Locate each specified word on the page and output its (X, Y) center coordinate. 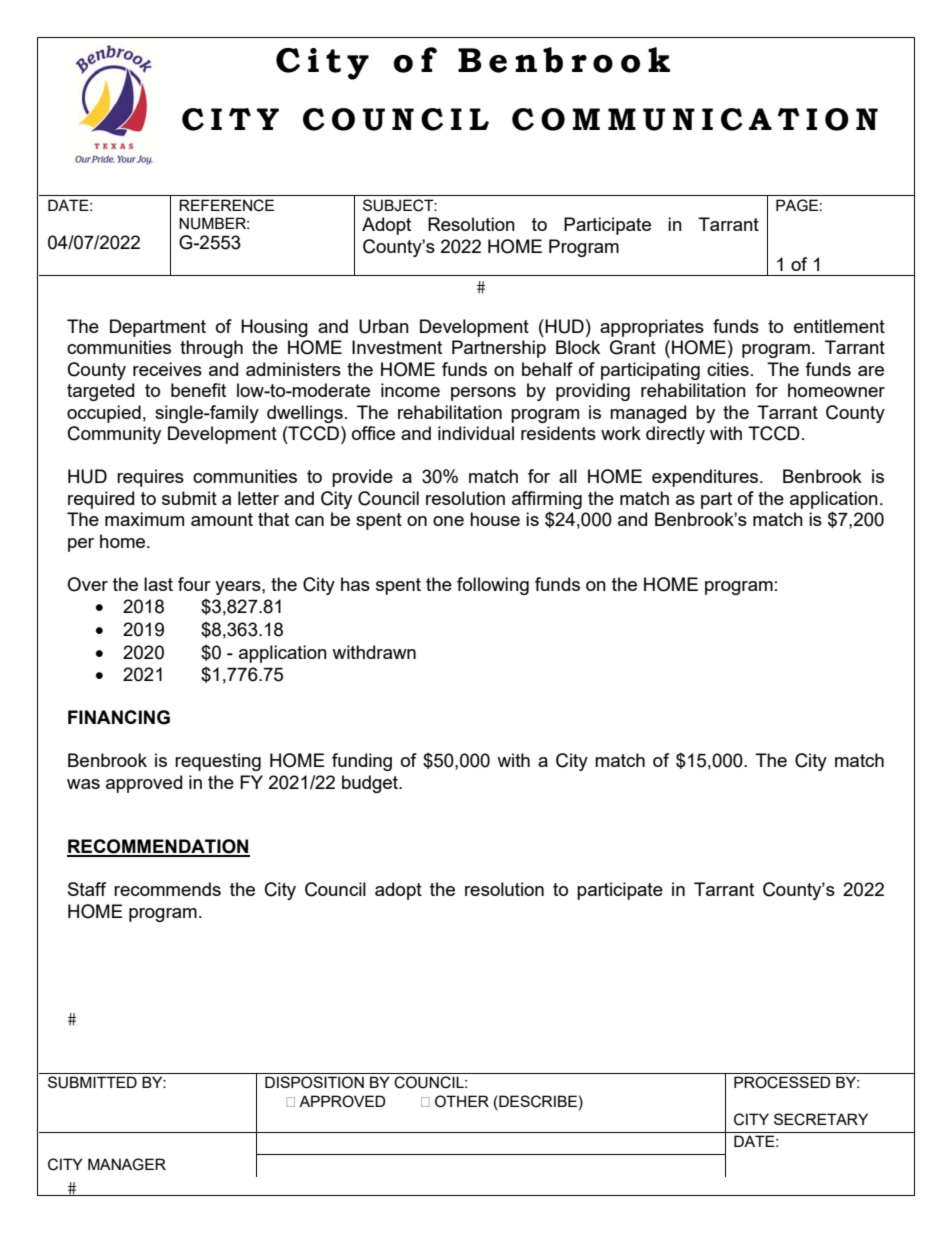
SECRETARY (821, 1119)
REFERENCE (226, 205)
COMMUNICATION (695, 119)
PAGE (797, 205)
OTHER (462, 1101)
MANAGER (127, 1164)
